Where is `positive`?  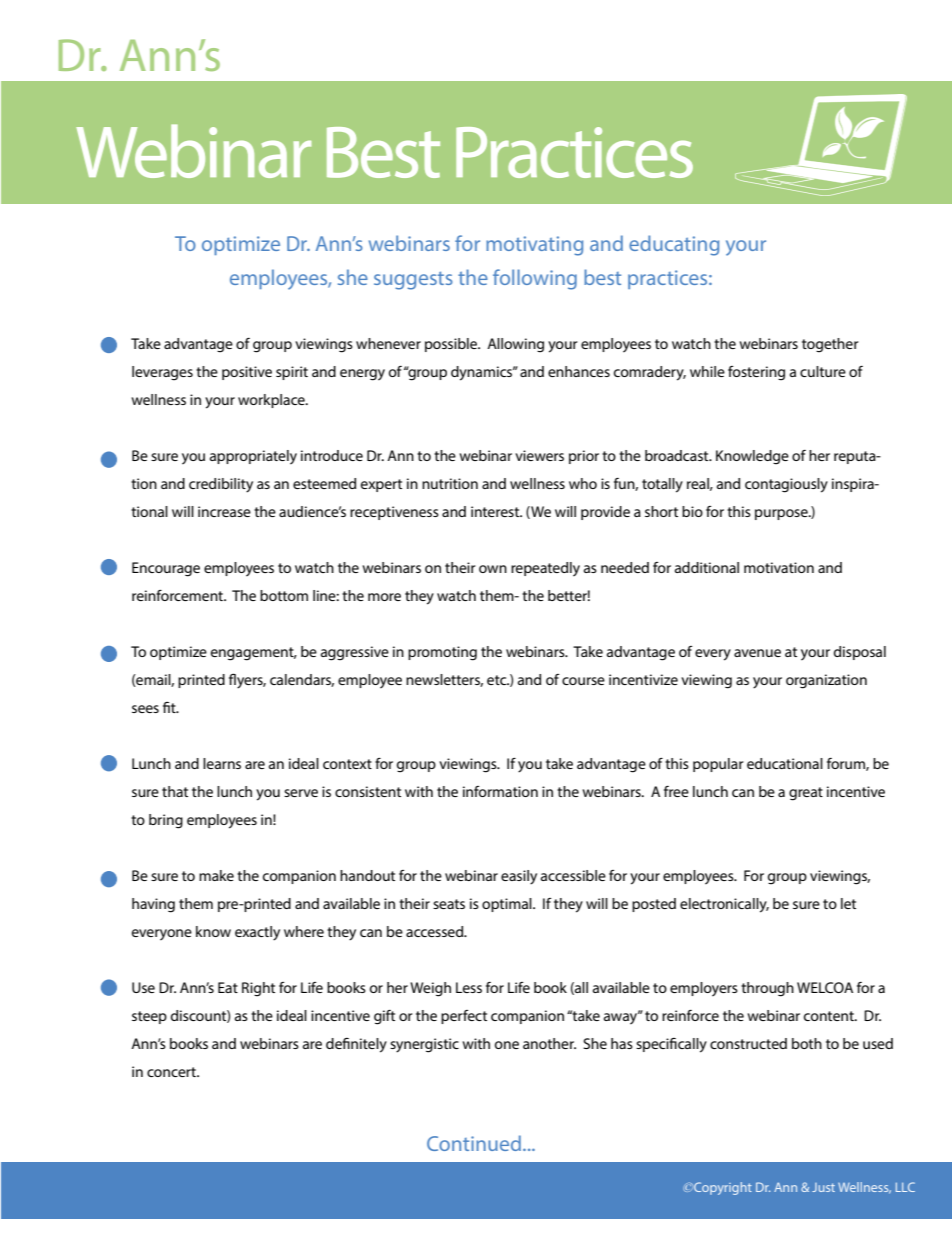 positive is located at coordinates (247, 373).
